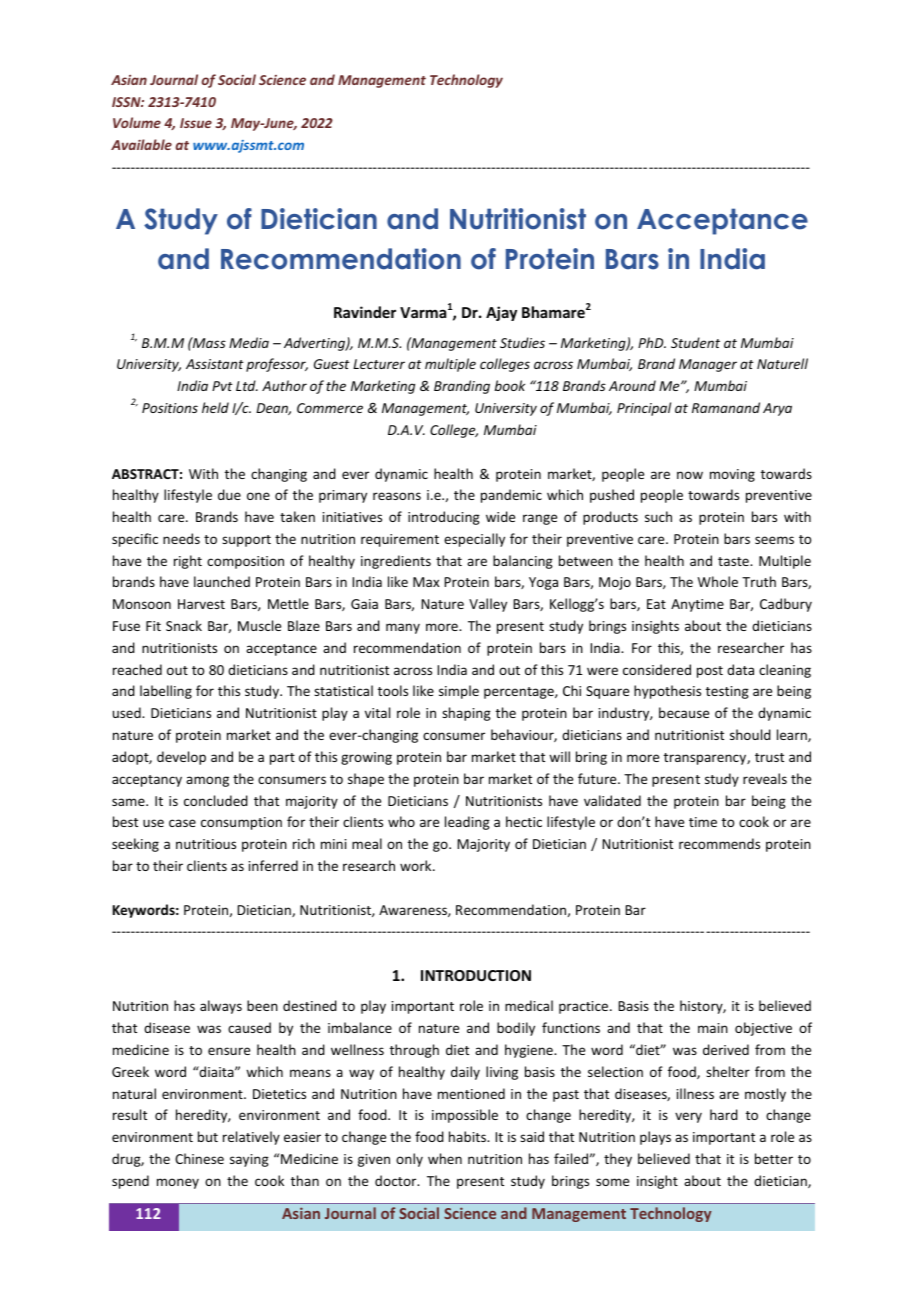 Image resolution: width=924 pixels, height=1308 pixels. I want to click on nutritious, so click(206, 844).
